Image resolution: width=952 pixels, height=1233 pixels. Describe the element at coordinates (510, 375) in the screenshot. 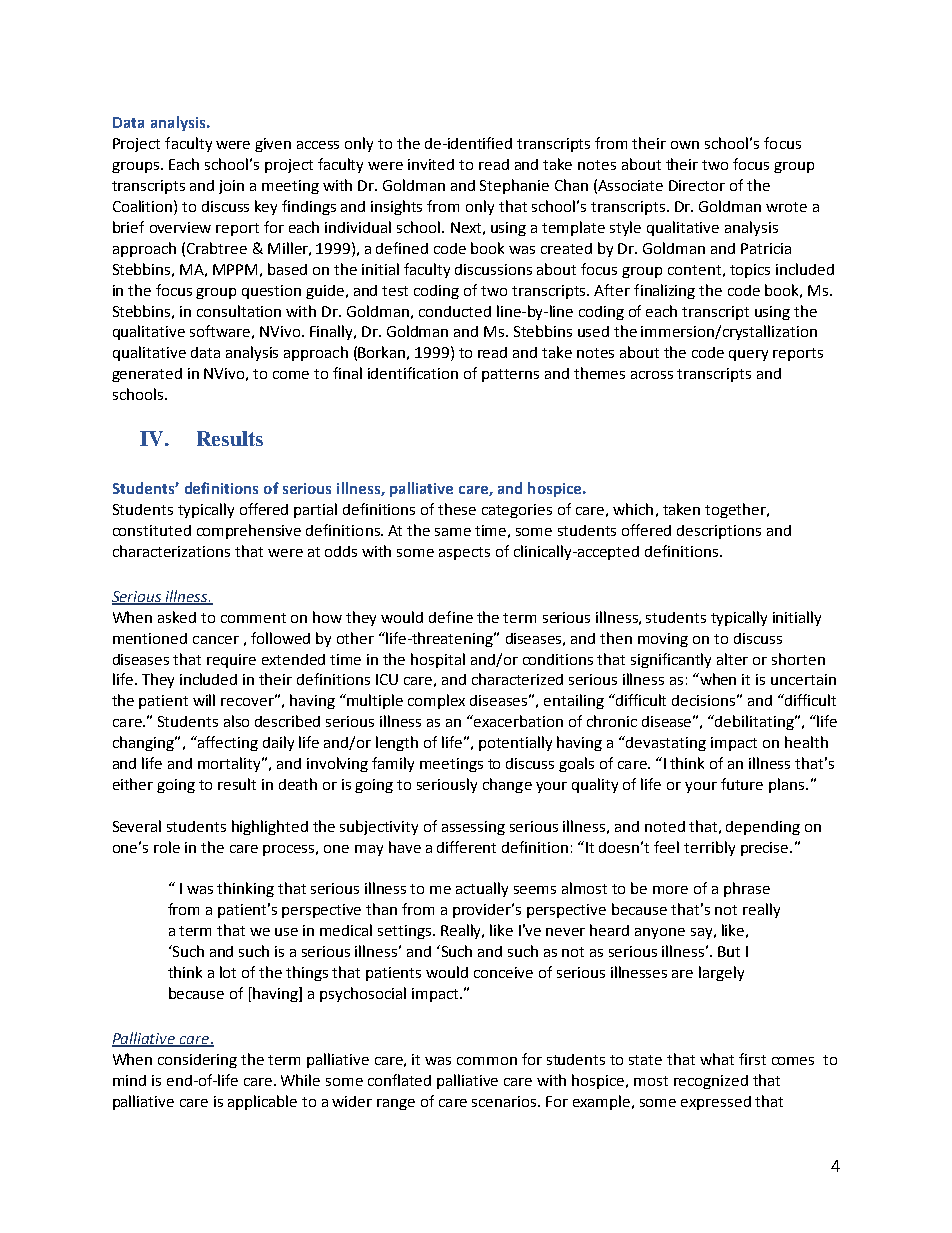

I see `patterns` at that location.
